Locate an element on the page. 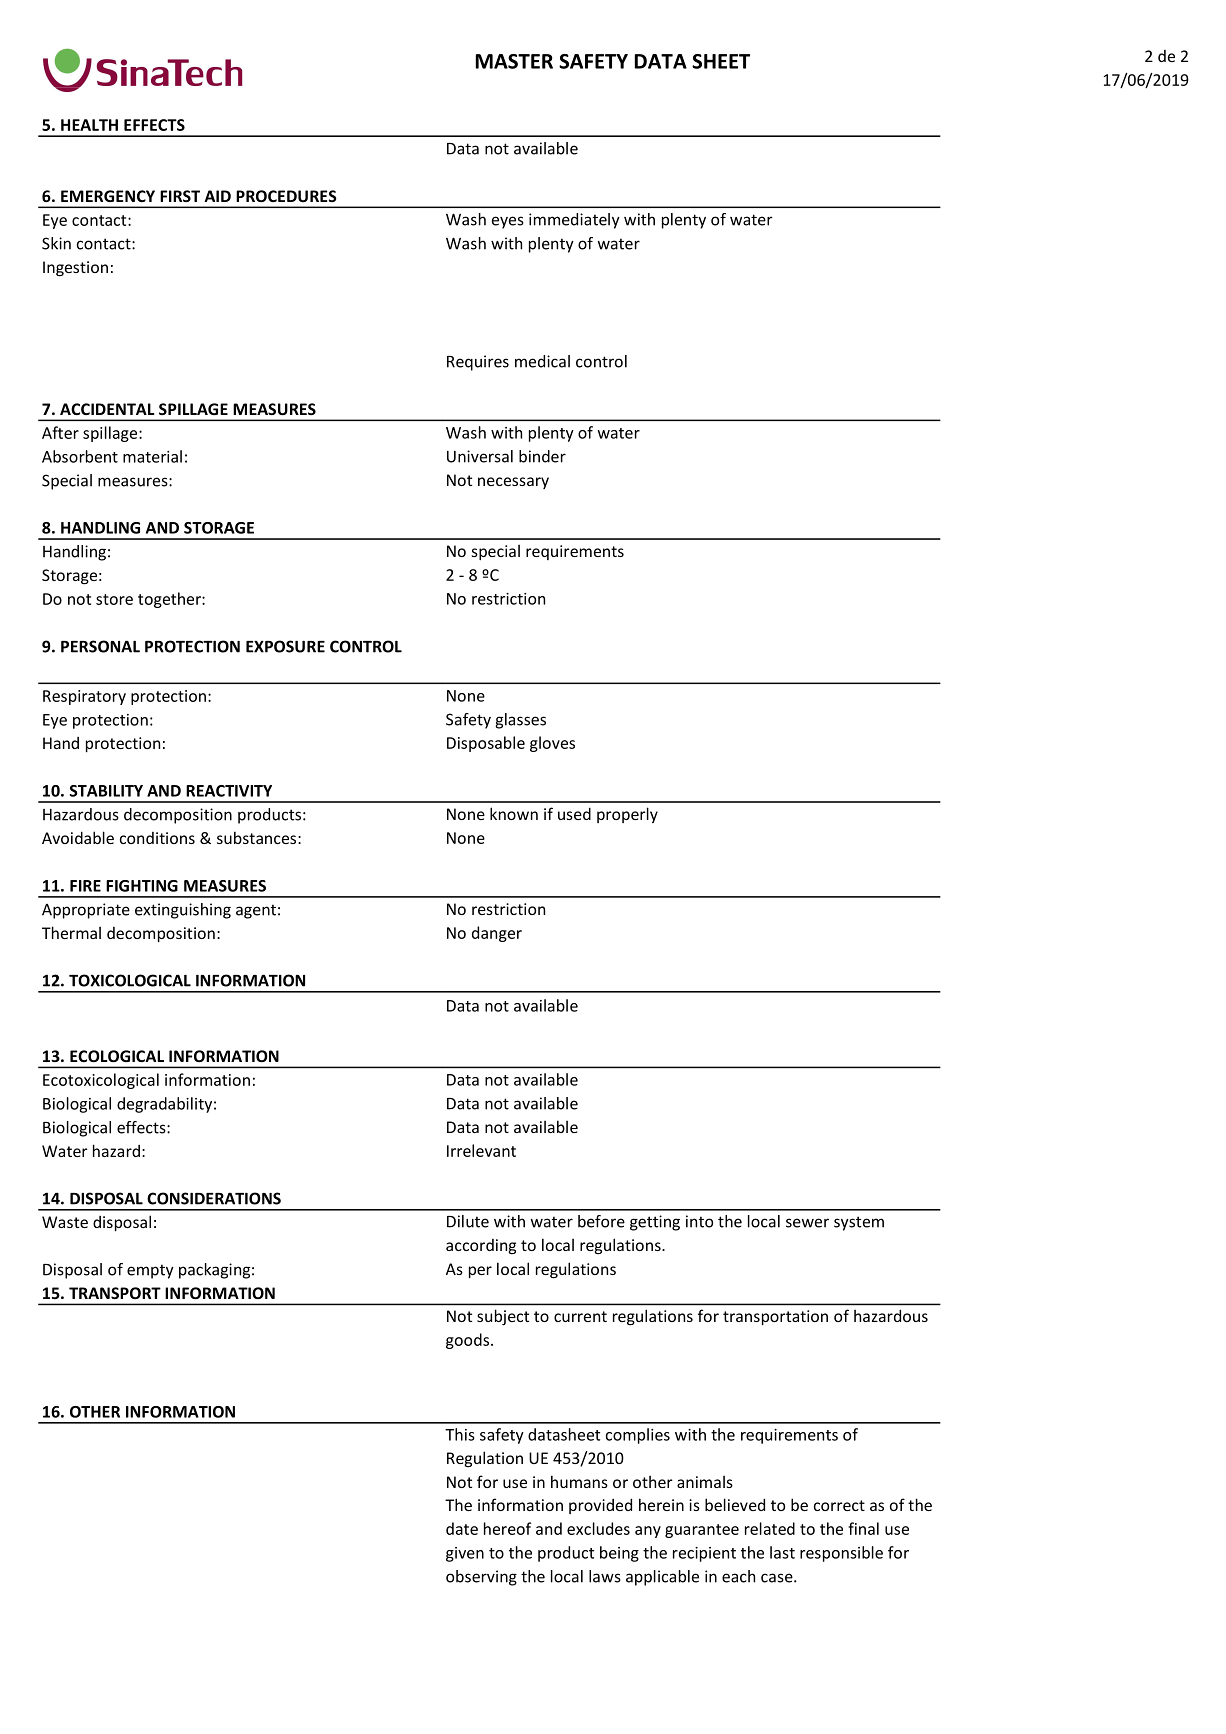 This page has width=1226, height=1734. HEALTH is located at coordinates (89, 125).
